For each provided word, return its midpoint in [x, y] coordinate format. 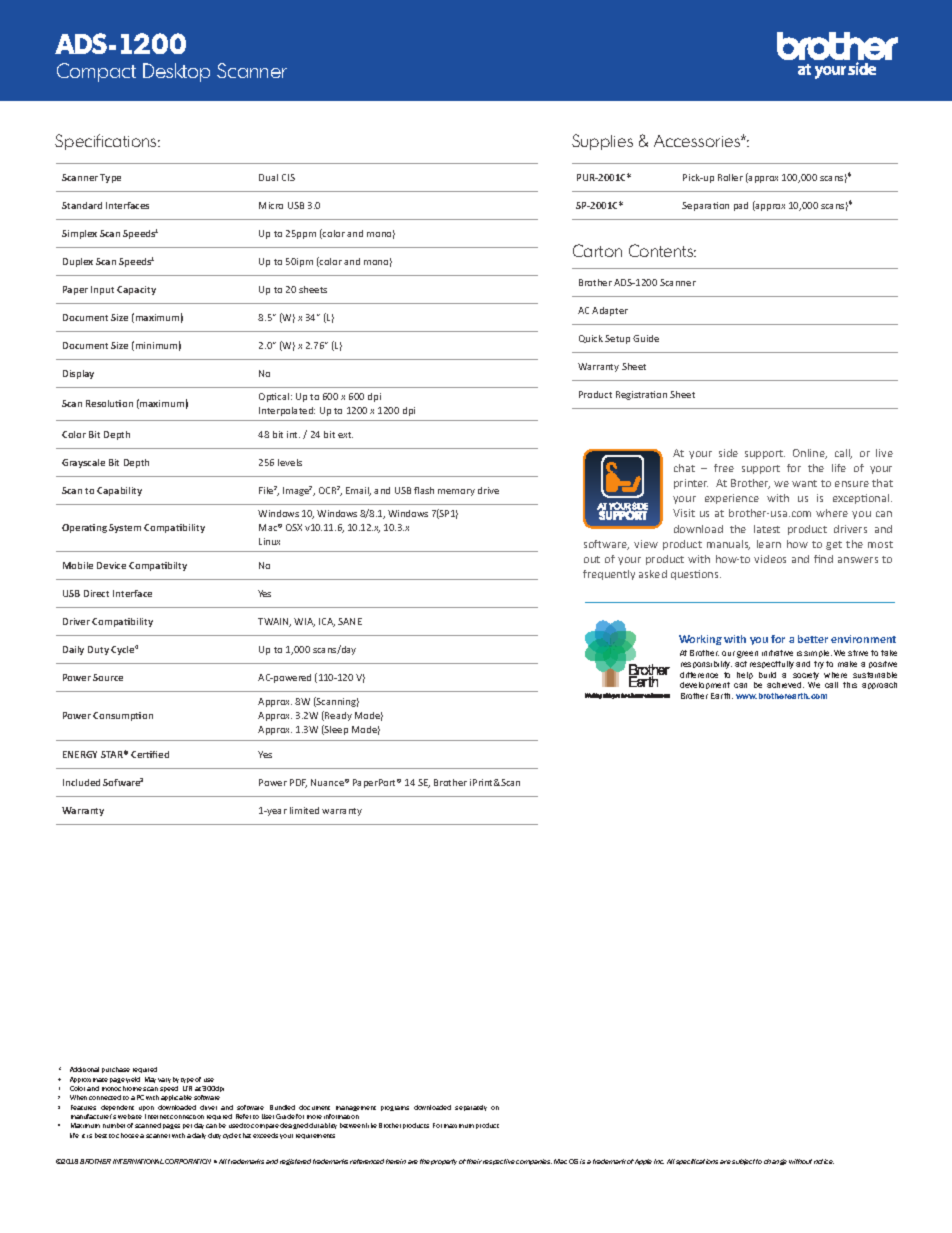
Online [810, 454]
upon [146, 1108]
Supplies [602, 142]
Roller [730, 177]
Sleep [335, 730]
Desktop [176, 72]
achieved [785, 685]
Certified [150, 754]
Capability [119, 491]
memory [456, 492]
